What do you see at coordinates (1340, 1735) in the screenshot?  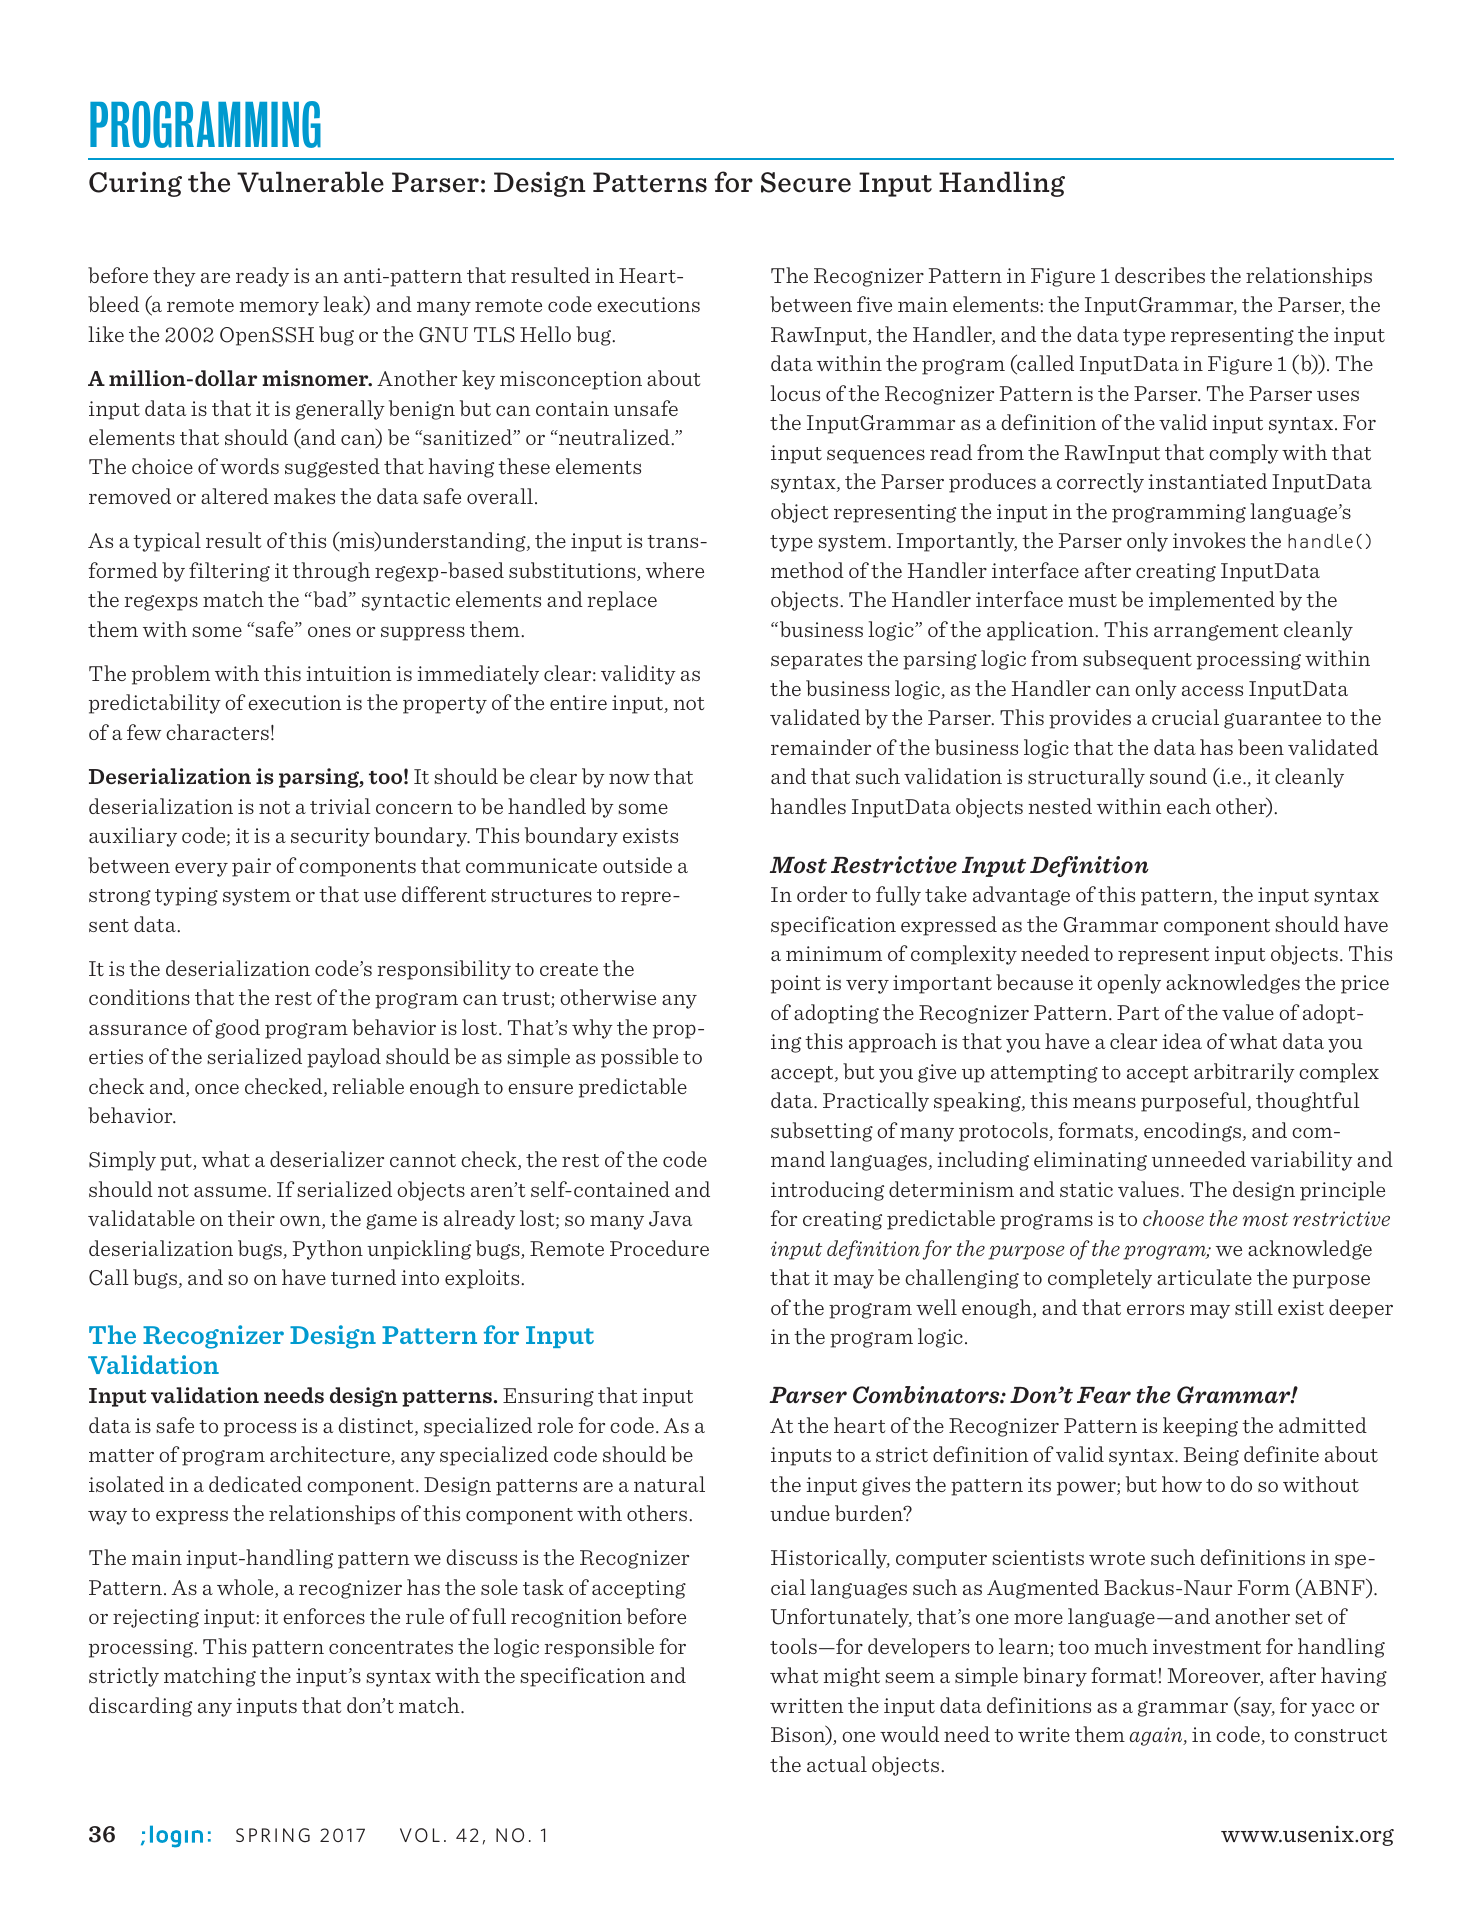 I see `construct` at bounding box center [1340, 1735].
